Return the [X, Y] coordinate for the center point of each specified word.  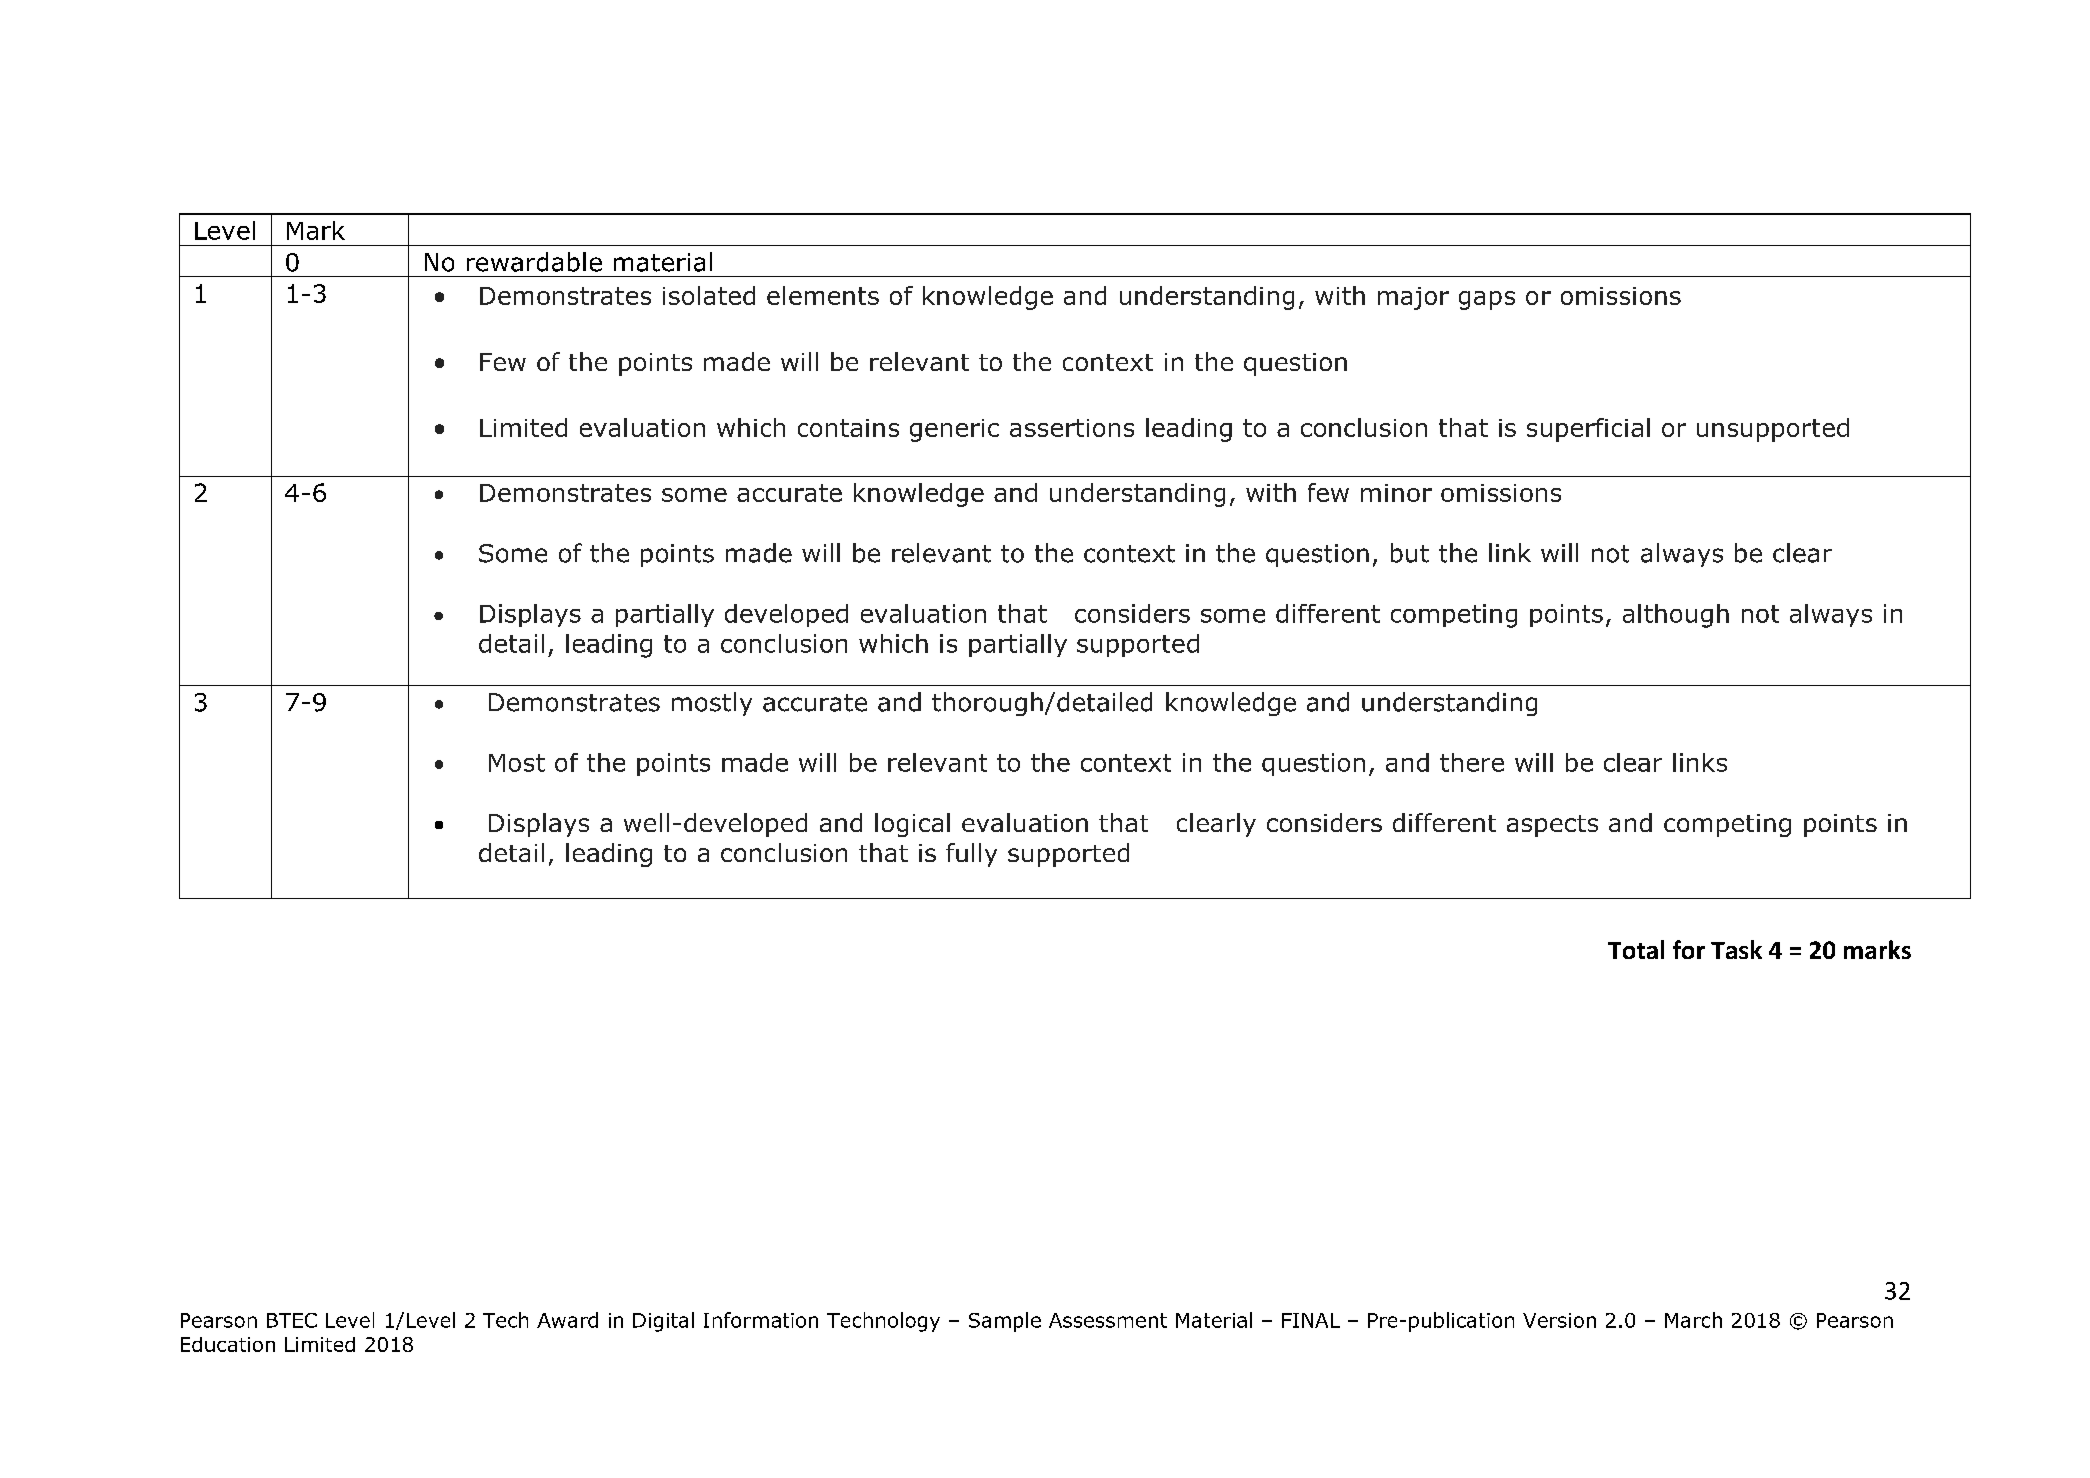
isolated [709, 295]
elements [823, 295]
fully [971, 855]
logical [912, 825]
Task [1736, 949]
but [1410, 553]
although [1676, 616]
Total [1636, 949]
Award [567, 1320]
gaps [1487, 300]
